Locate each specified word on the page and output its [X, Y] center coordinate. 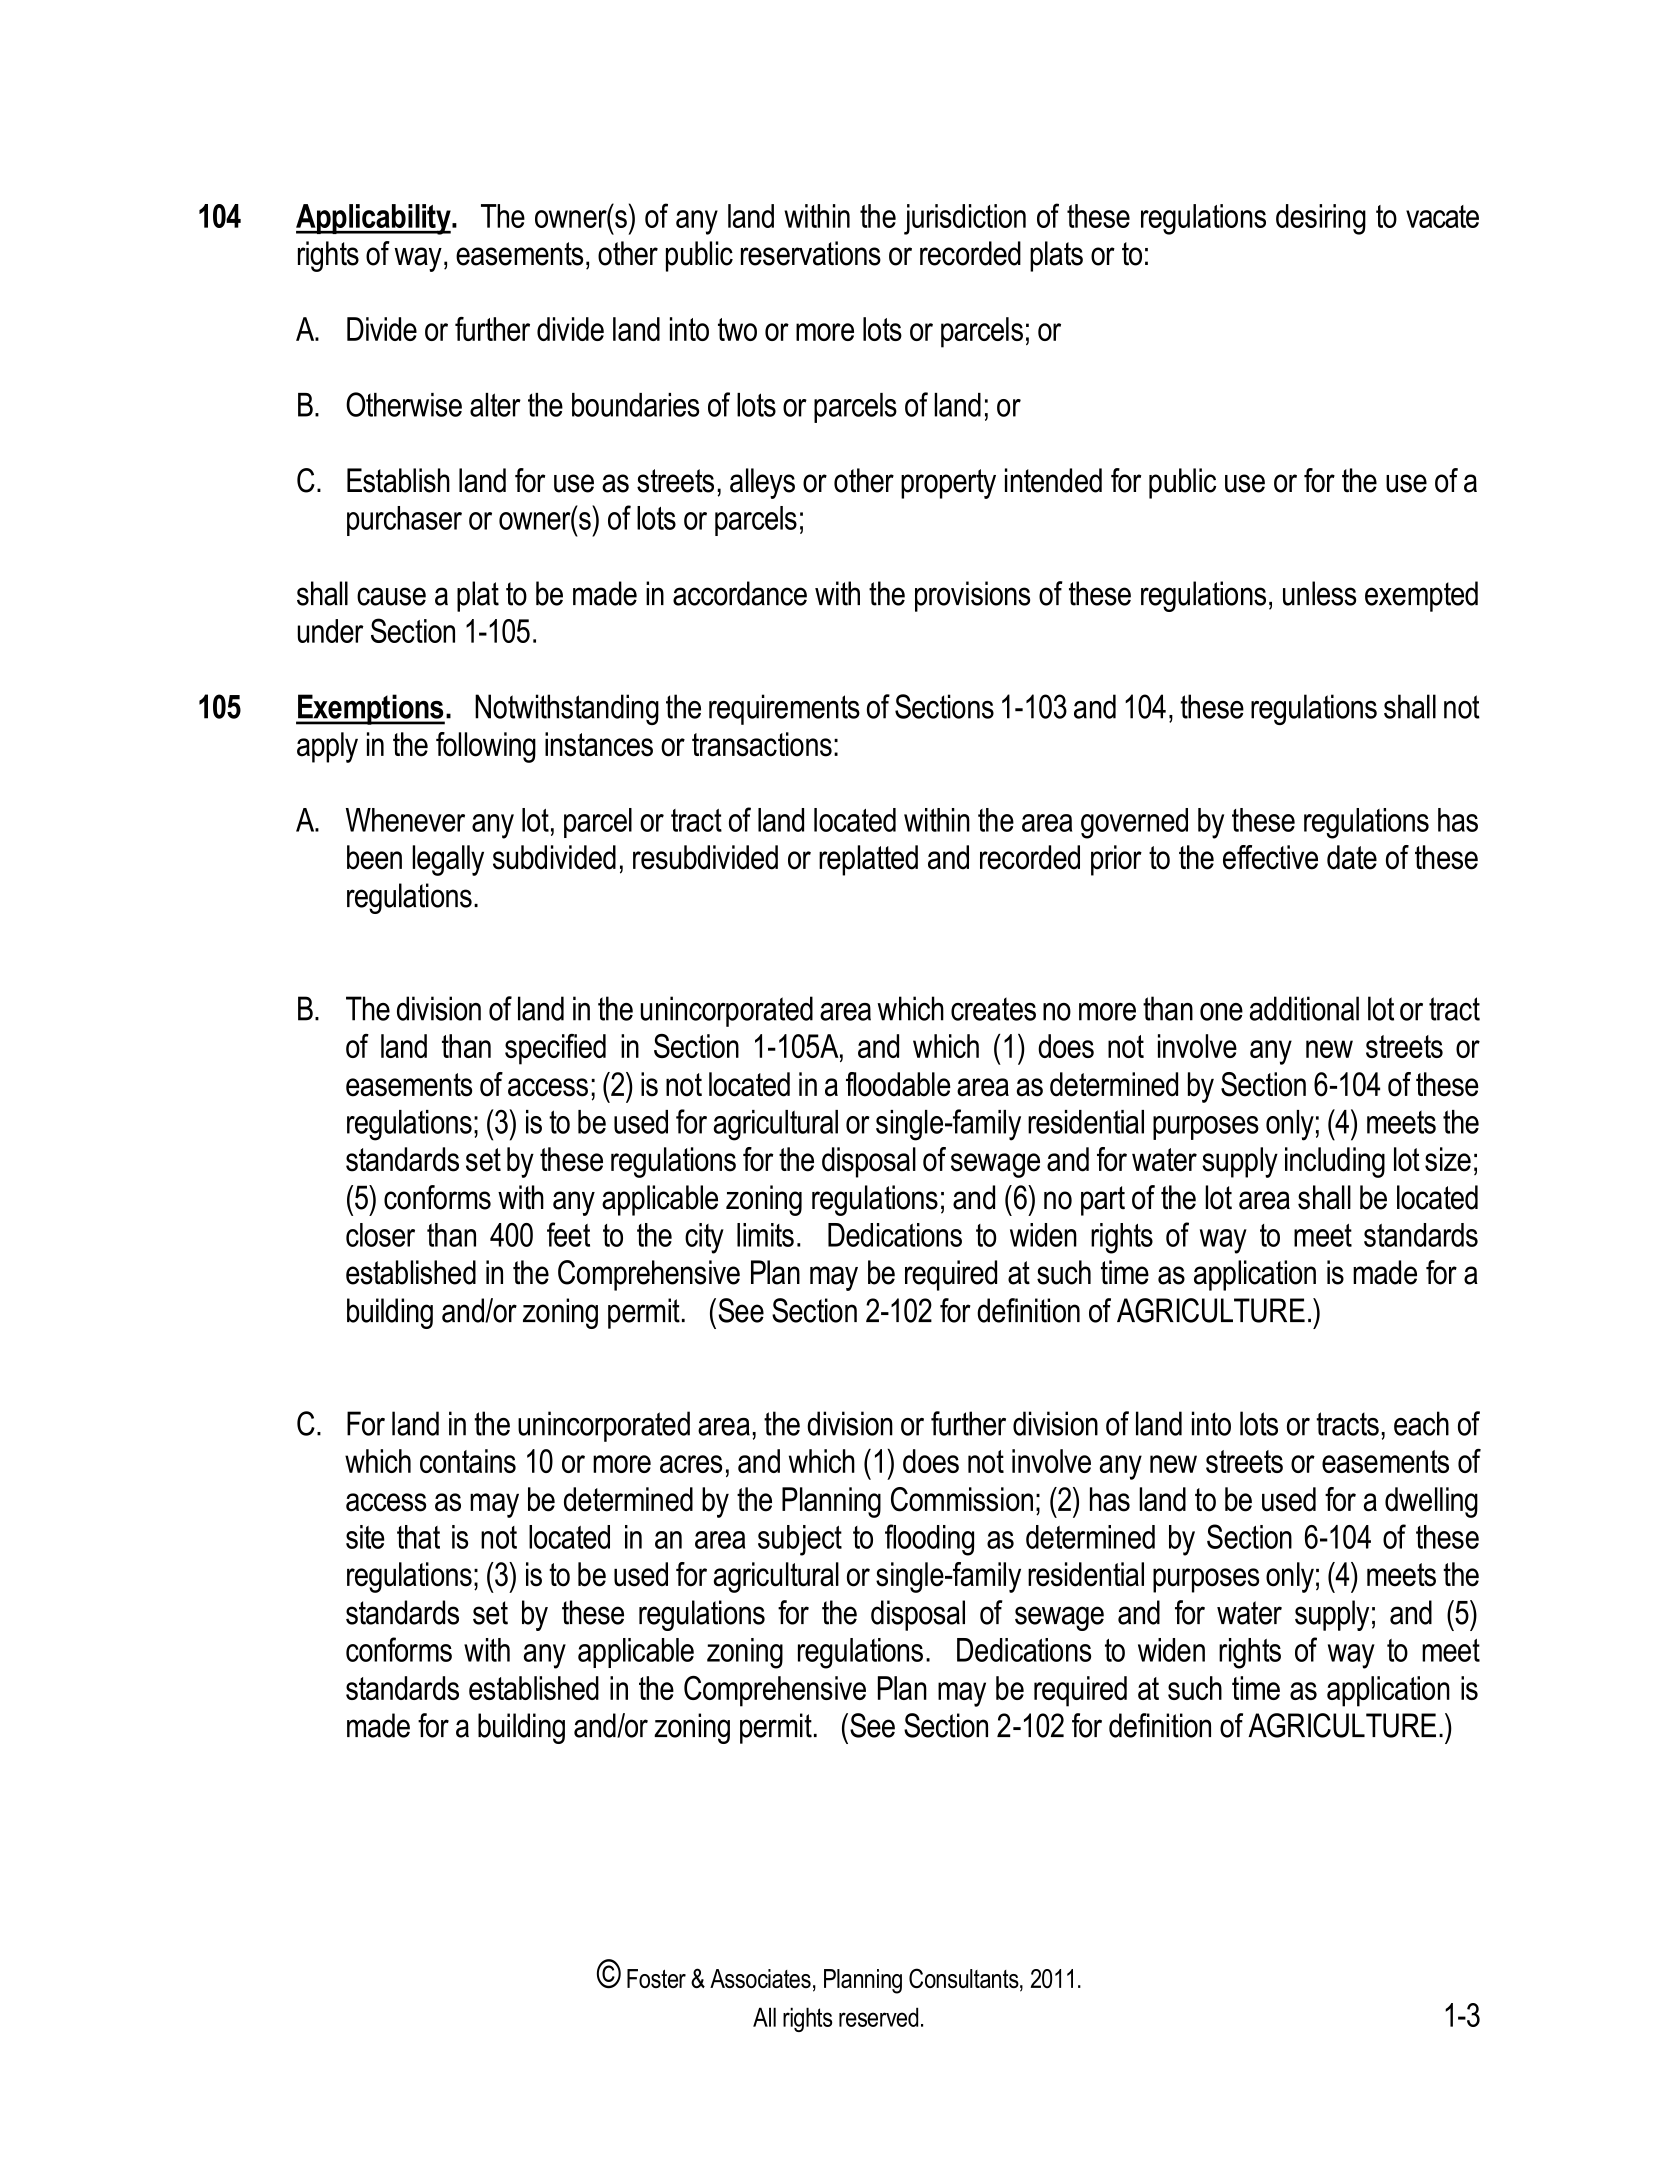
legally [448, 860]
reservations [811, 253]
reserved [878, 2017]
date [1352, 857]
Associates [760, 1978]
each [1421, 1423]
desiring [1321, 219]
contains [468, 1461]
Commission [962, 1499]
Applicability [374, 219]
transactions [762, 744]
